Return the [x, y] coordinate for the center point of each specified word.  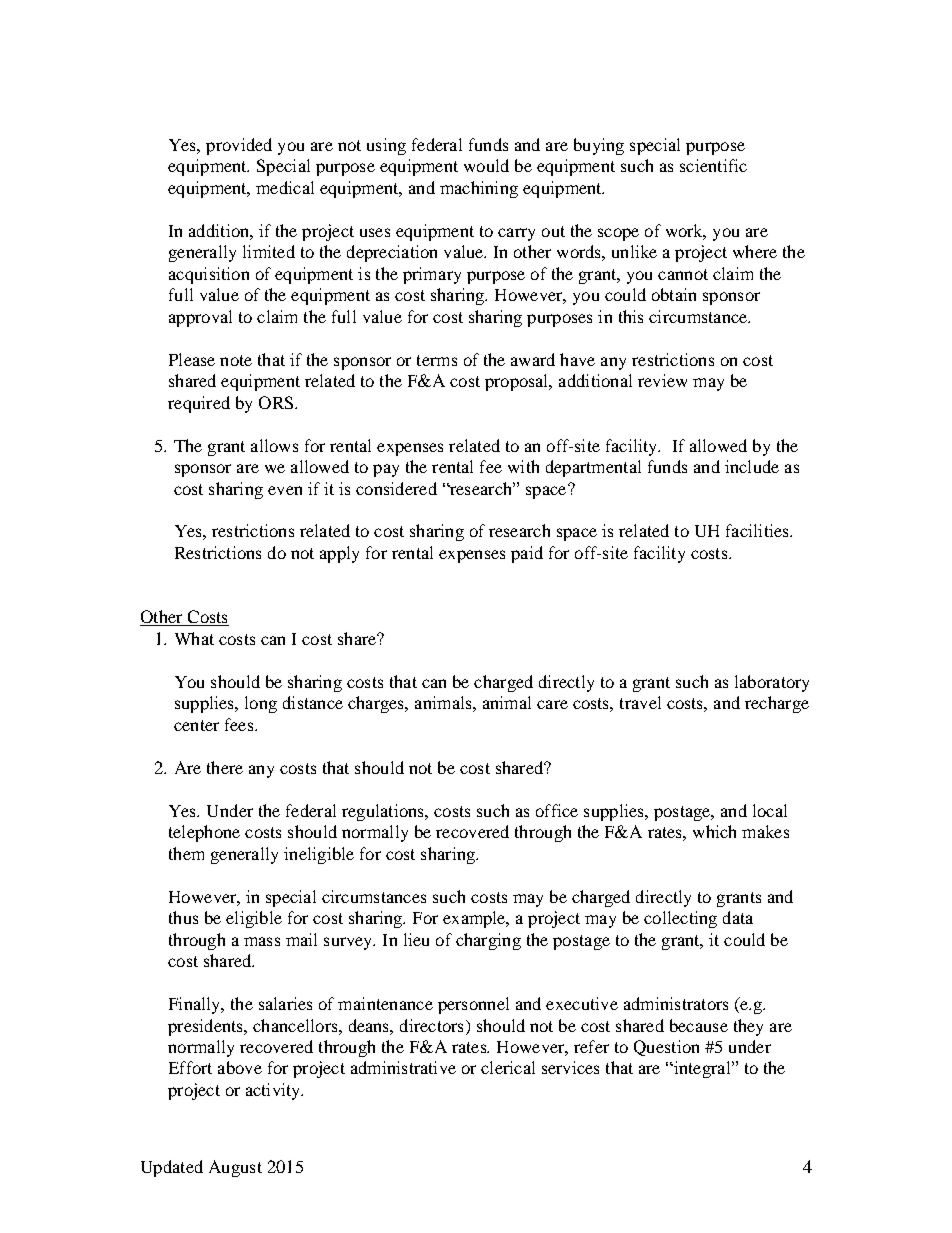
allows [274, 445]
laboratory [772, 683]
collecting [680, 919]
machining [479, 189]
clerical [508, 1067]
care [552, 704]
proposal [518, 382]
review [662, 380]
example [475, 919]
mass [262, 941]
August [235, 1168]
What [194, 638]
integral [702, 1069]
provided [239, 146]
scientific [713, 165]
